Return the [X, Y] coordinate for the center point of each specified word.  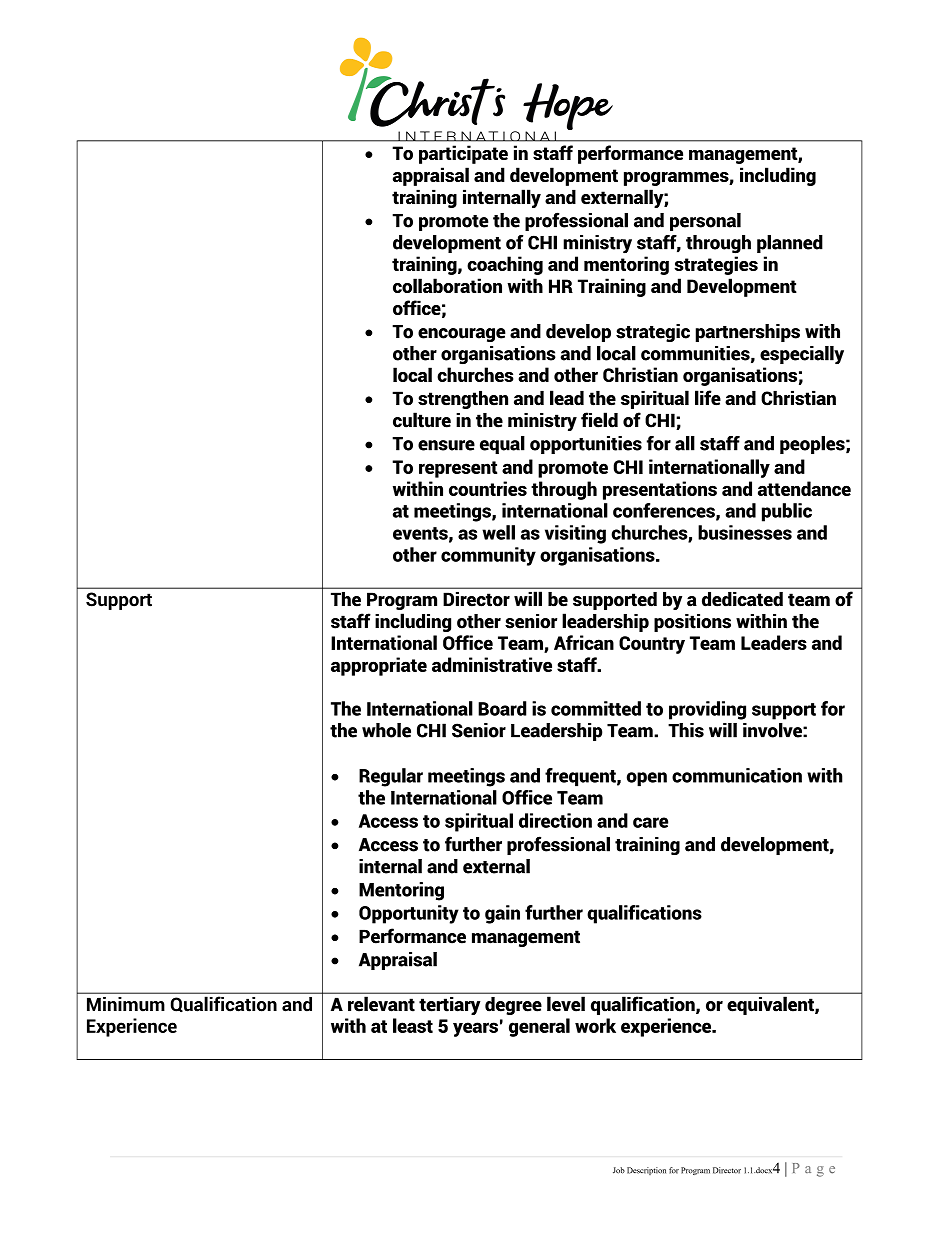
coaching [505, 265]
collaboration [447, 285]
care [650, 822]
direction [555, 820]
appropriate [379, 666]
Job [619, 1170]
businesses [745, 532]
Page [814, 1170]
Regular [391, 777]
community [488, 556]
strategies [716, 265]
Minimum [125, 1004]
